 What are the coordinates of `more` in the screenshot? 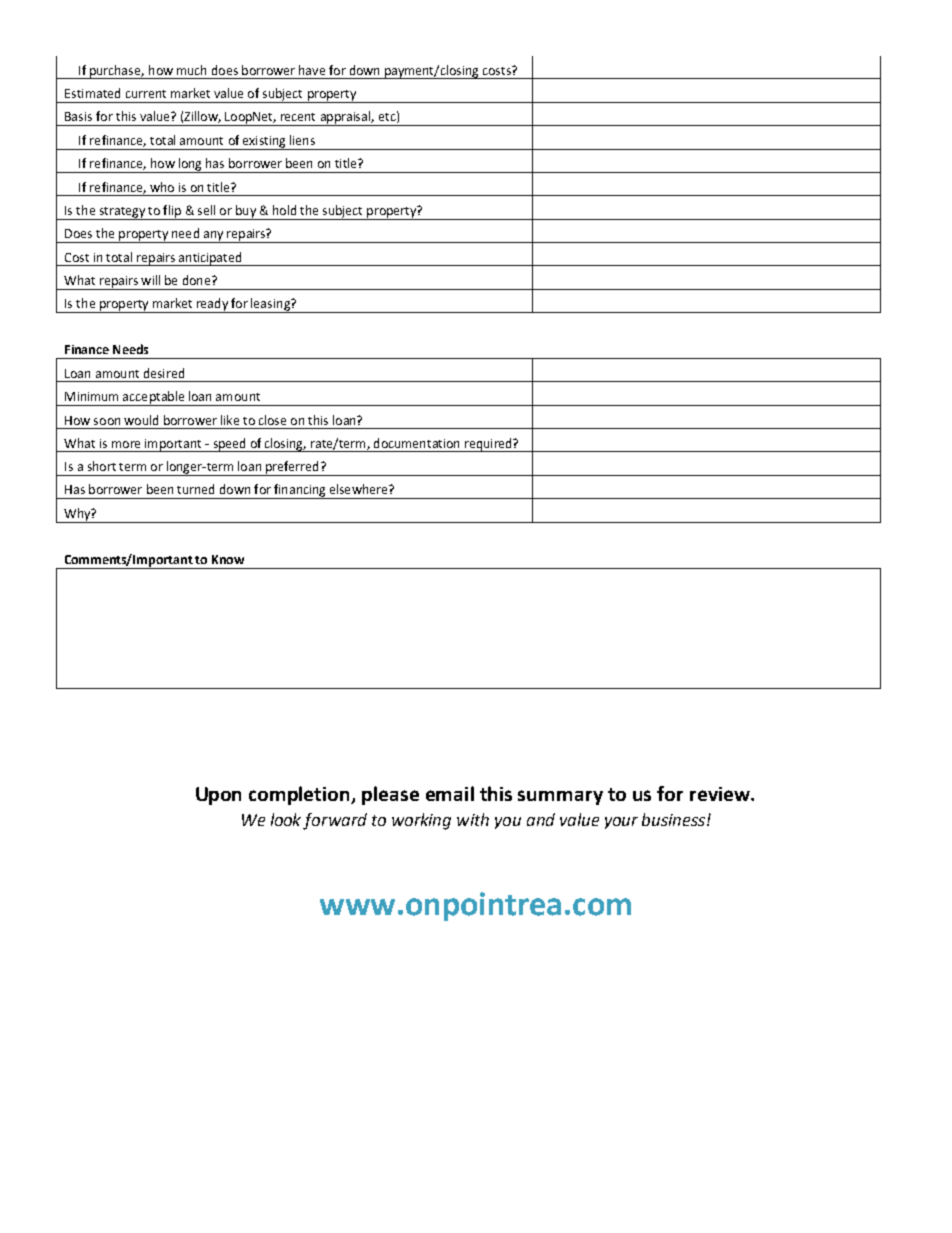 It's located at (126, 444).
